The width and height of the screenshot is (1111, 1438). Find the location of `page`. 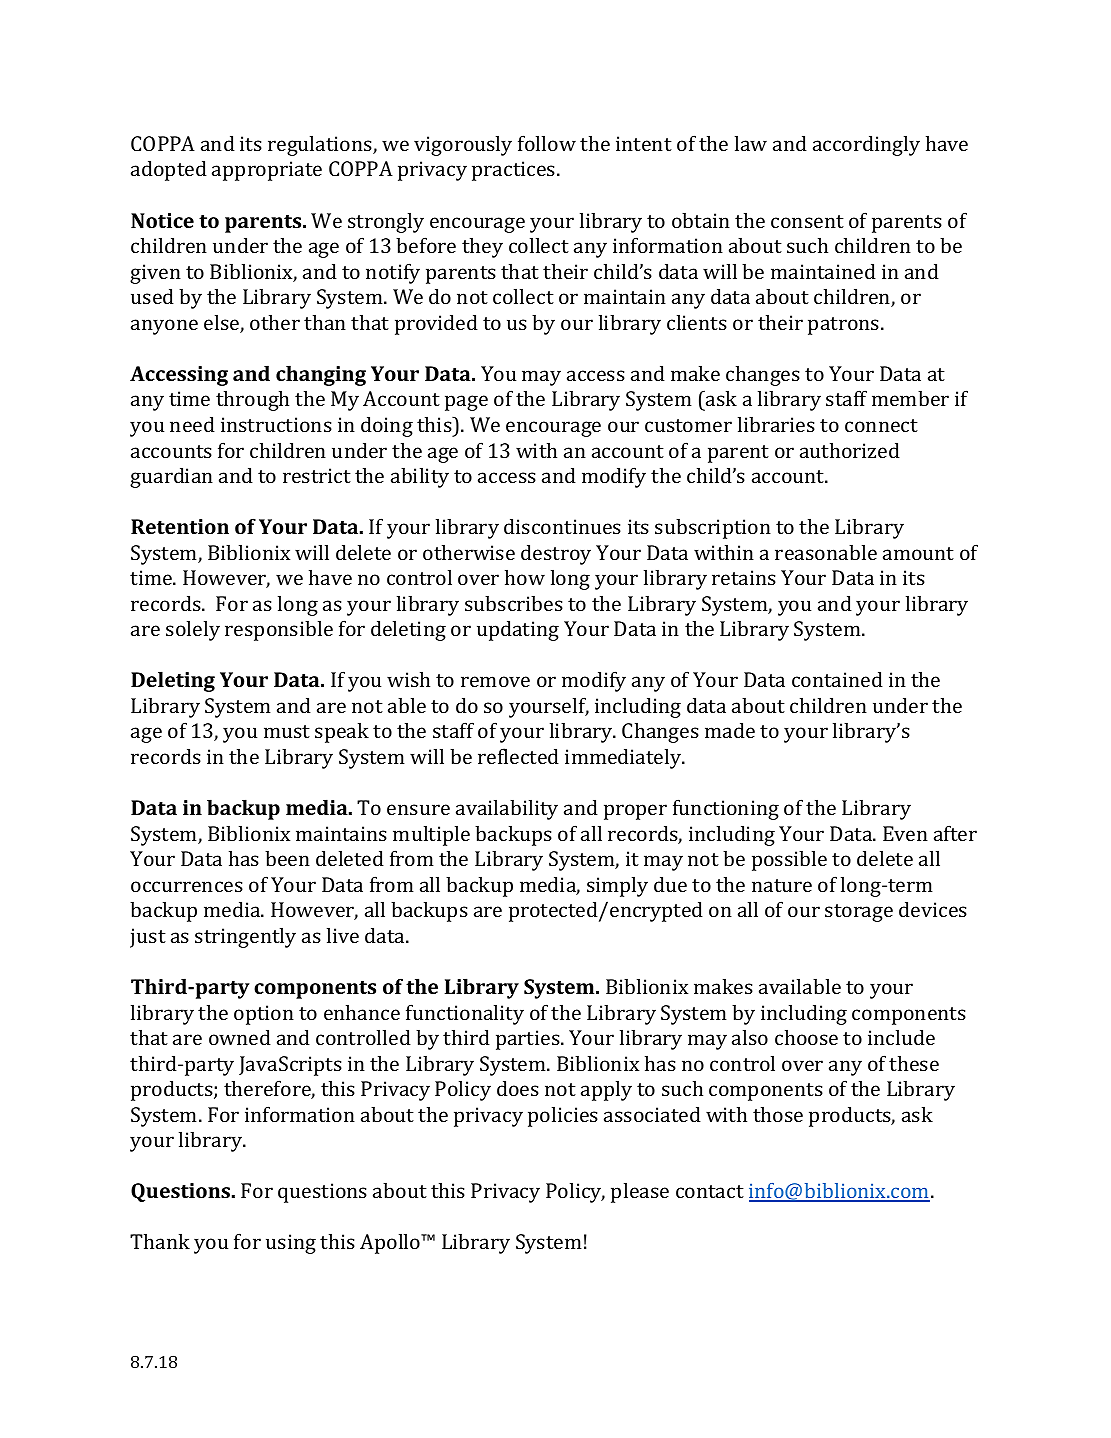

page is located at coordinates (466, 403).
